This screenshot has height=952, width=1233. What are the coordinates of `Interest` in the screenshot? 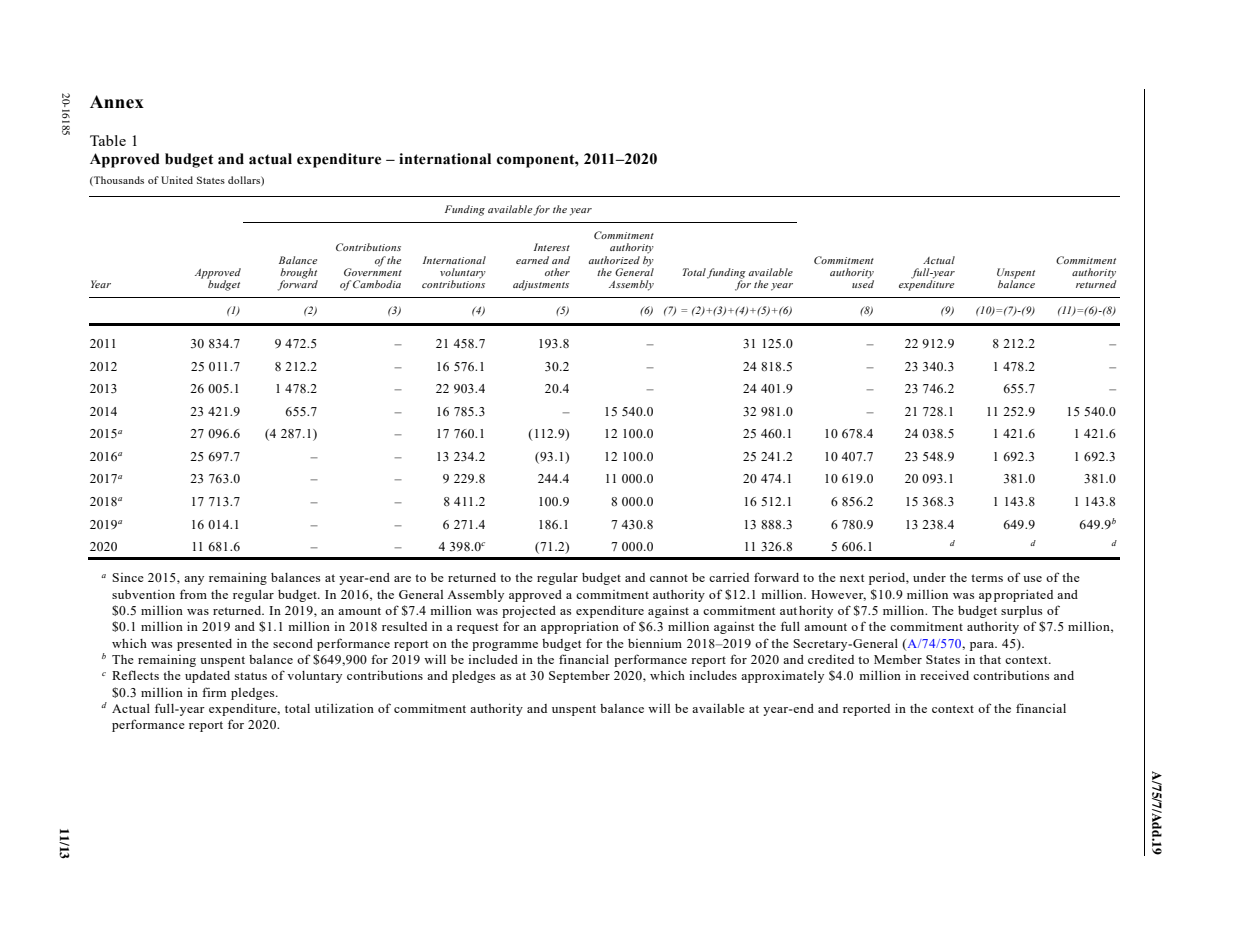 It's located at (552, 247).
